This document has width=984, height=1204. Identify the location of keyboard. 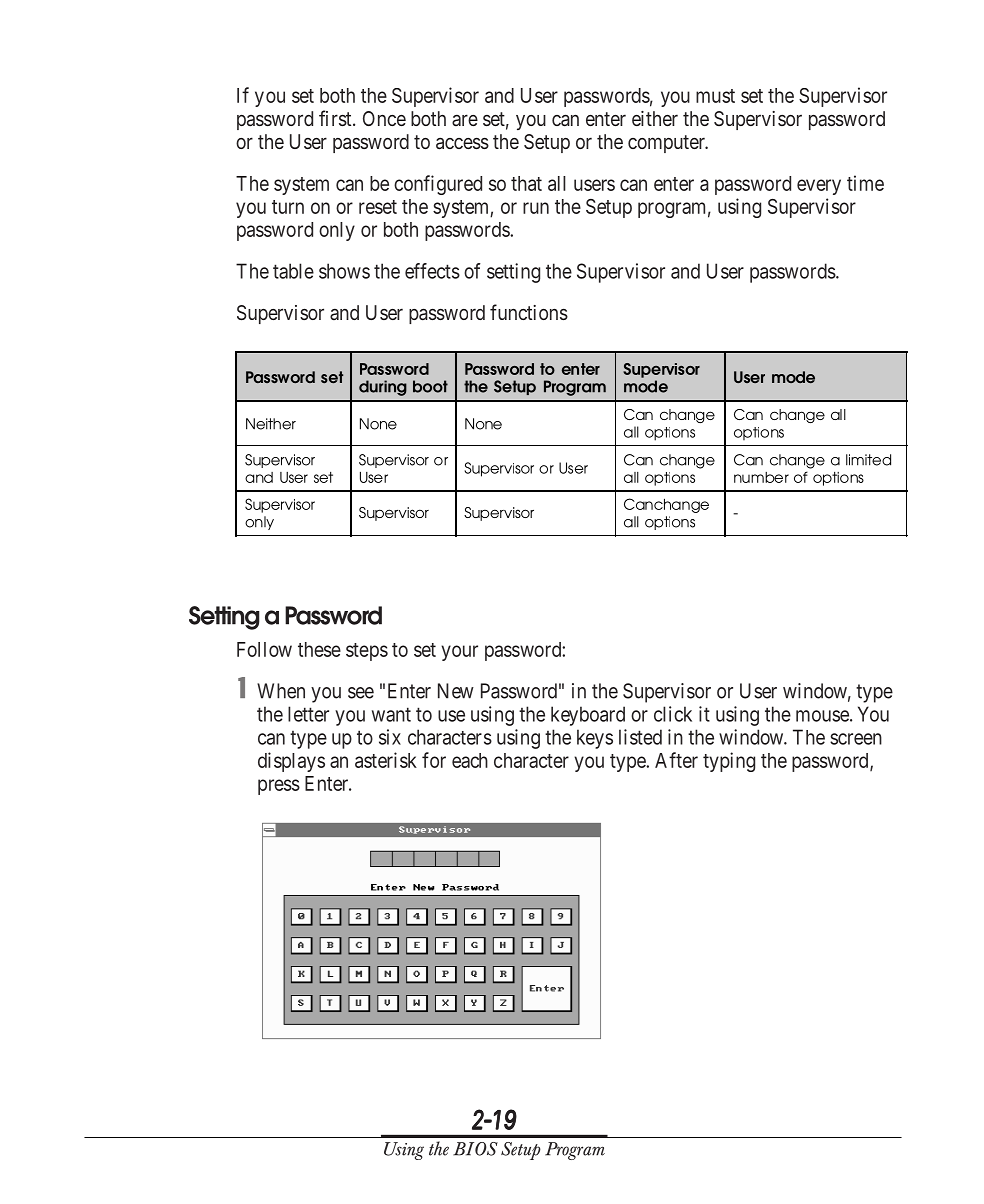
(588, 716).
